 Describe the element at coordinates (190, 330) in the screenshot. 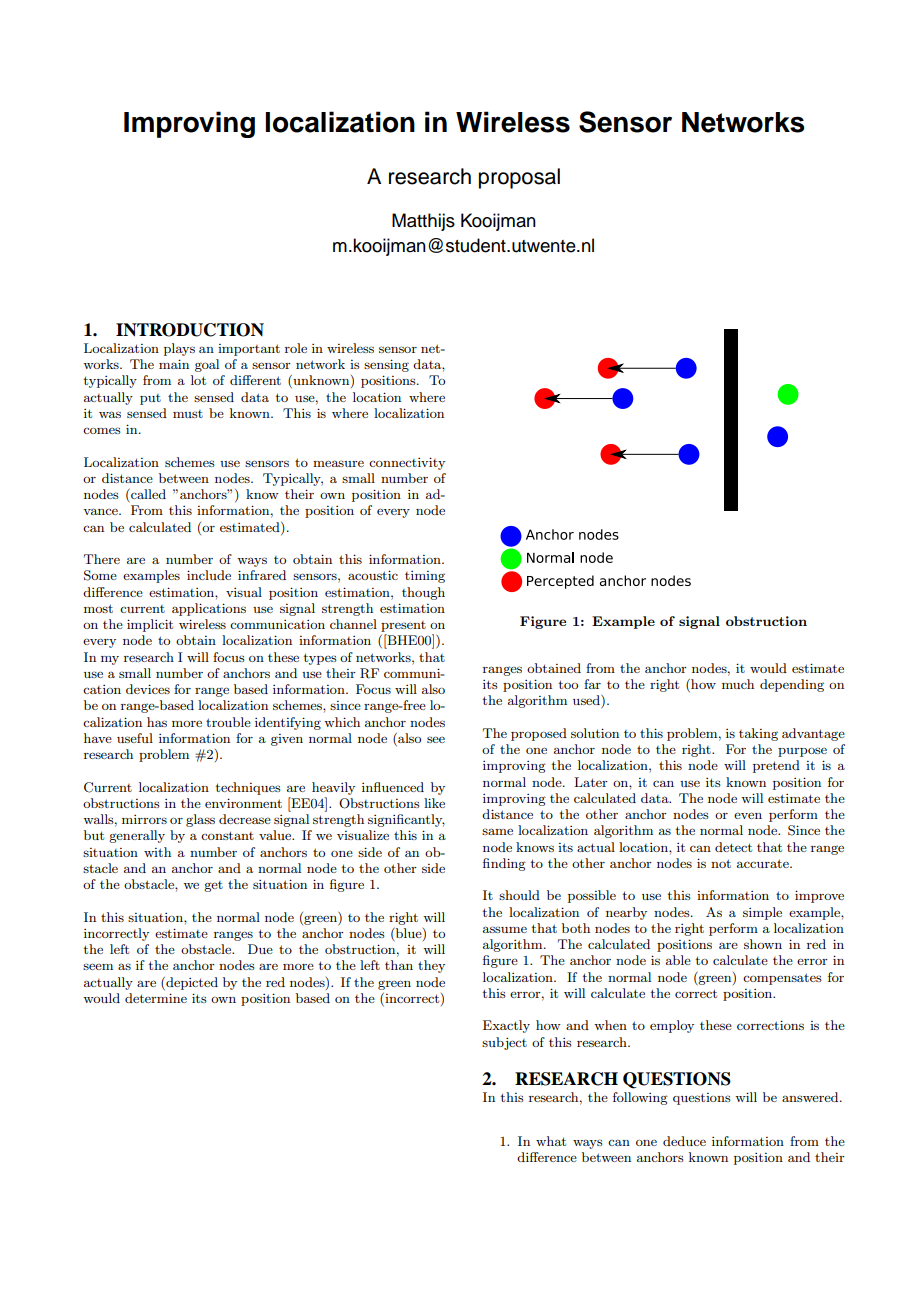

I see `INTRODUCTION` at that location.
